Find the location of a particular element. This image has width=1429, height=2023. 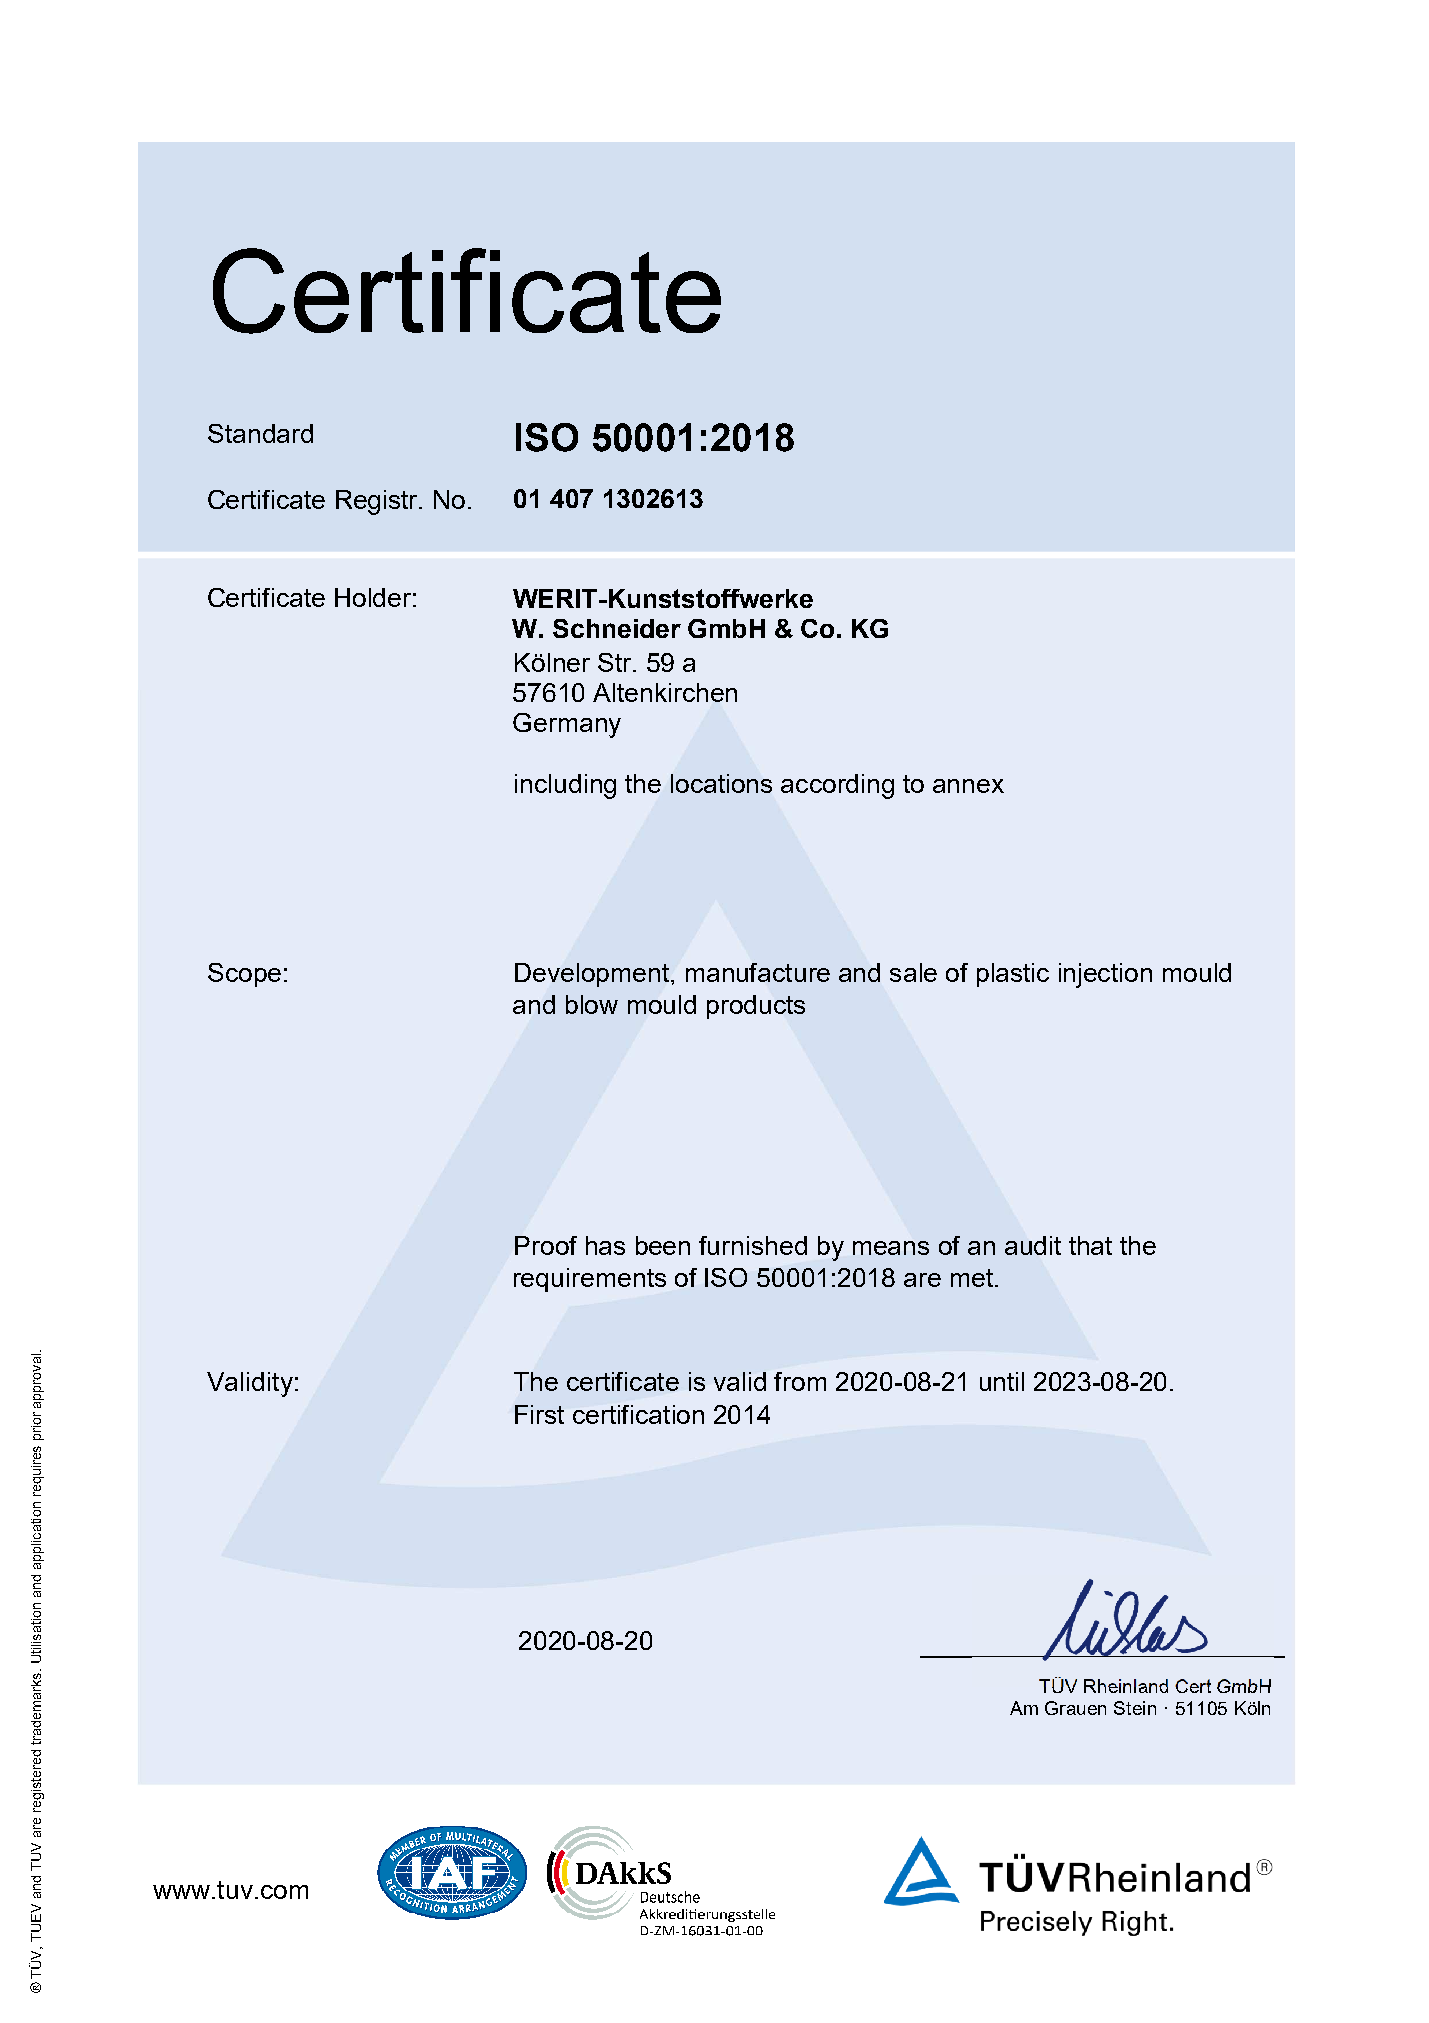

products is located at coordinates (756, 1007).
